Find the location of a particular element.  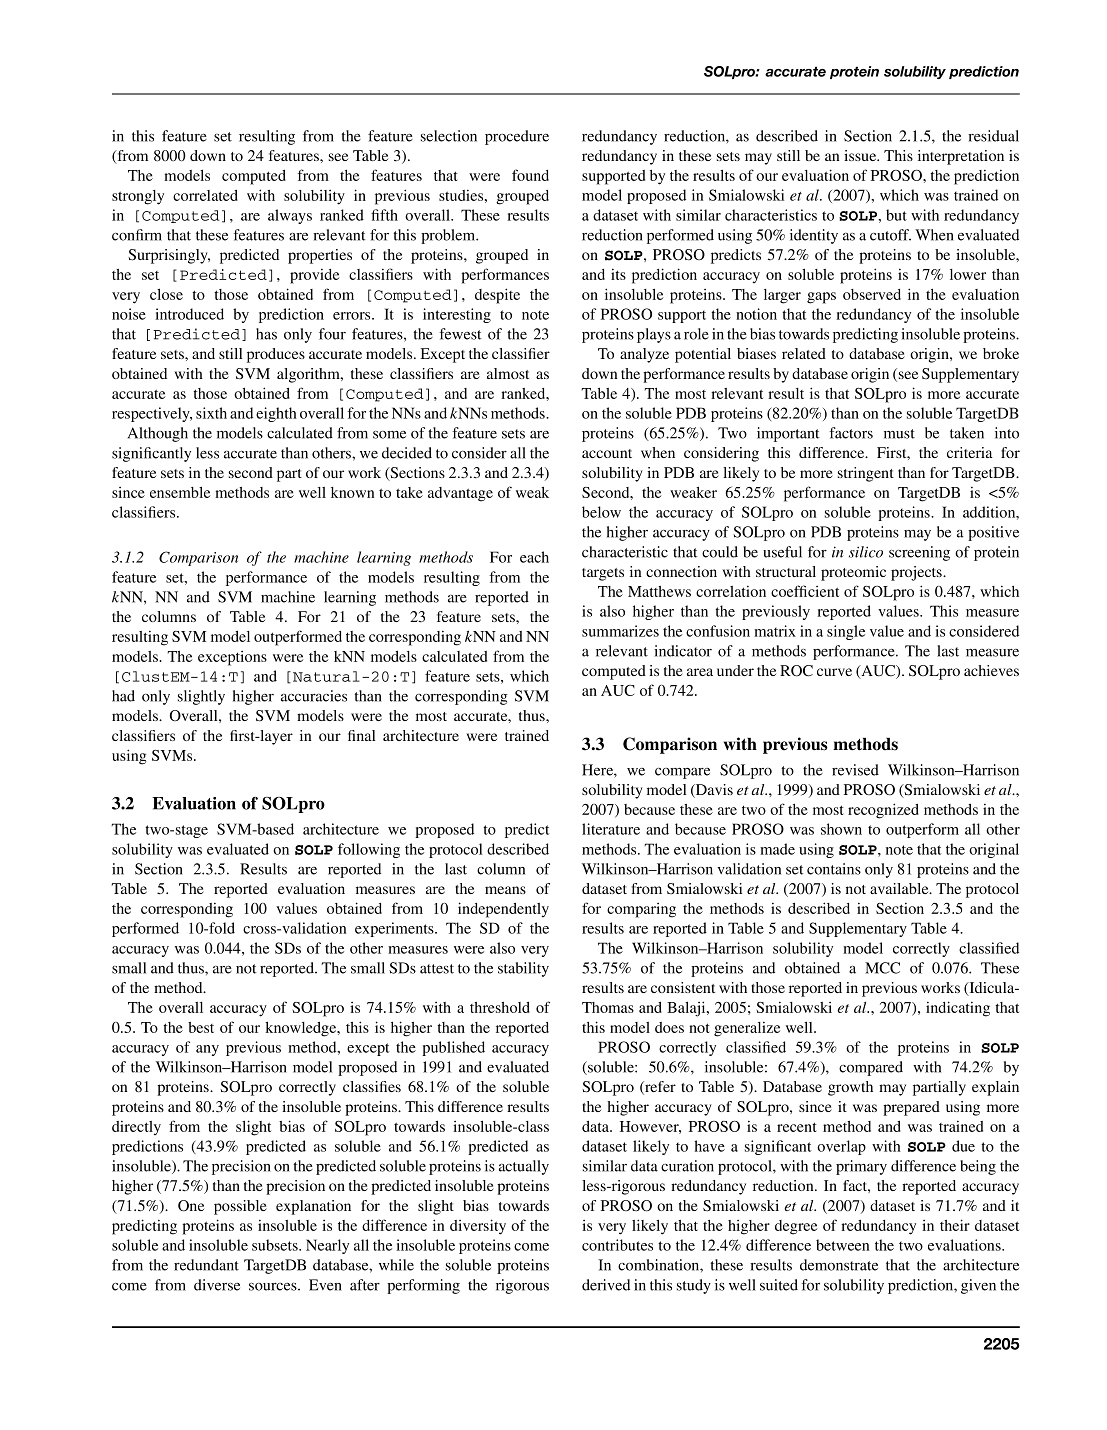

available is located at coordinates (900, 888).
